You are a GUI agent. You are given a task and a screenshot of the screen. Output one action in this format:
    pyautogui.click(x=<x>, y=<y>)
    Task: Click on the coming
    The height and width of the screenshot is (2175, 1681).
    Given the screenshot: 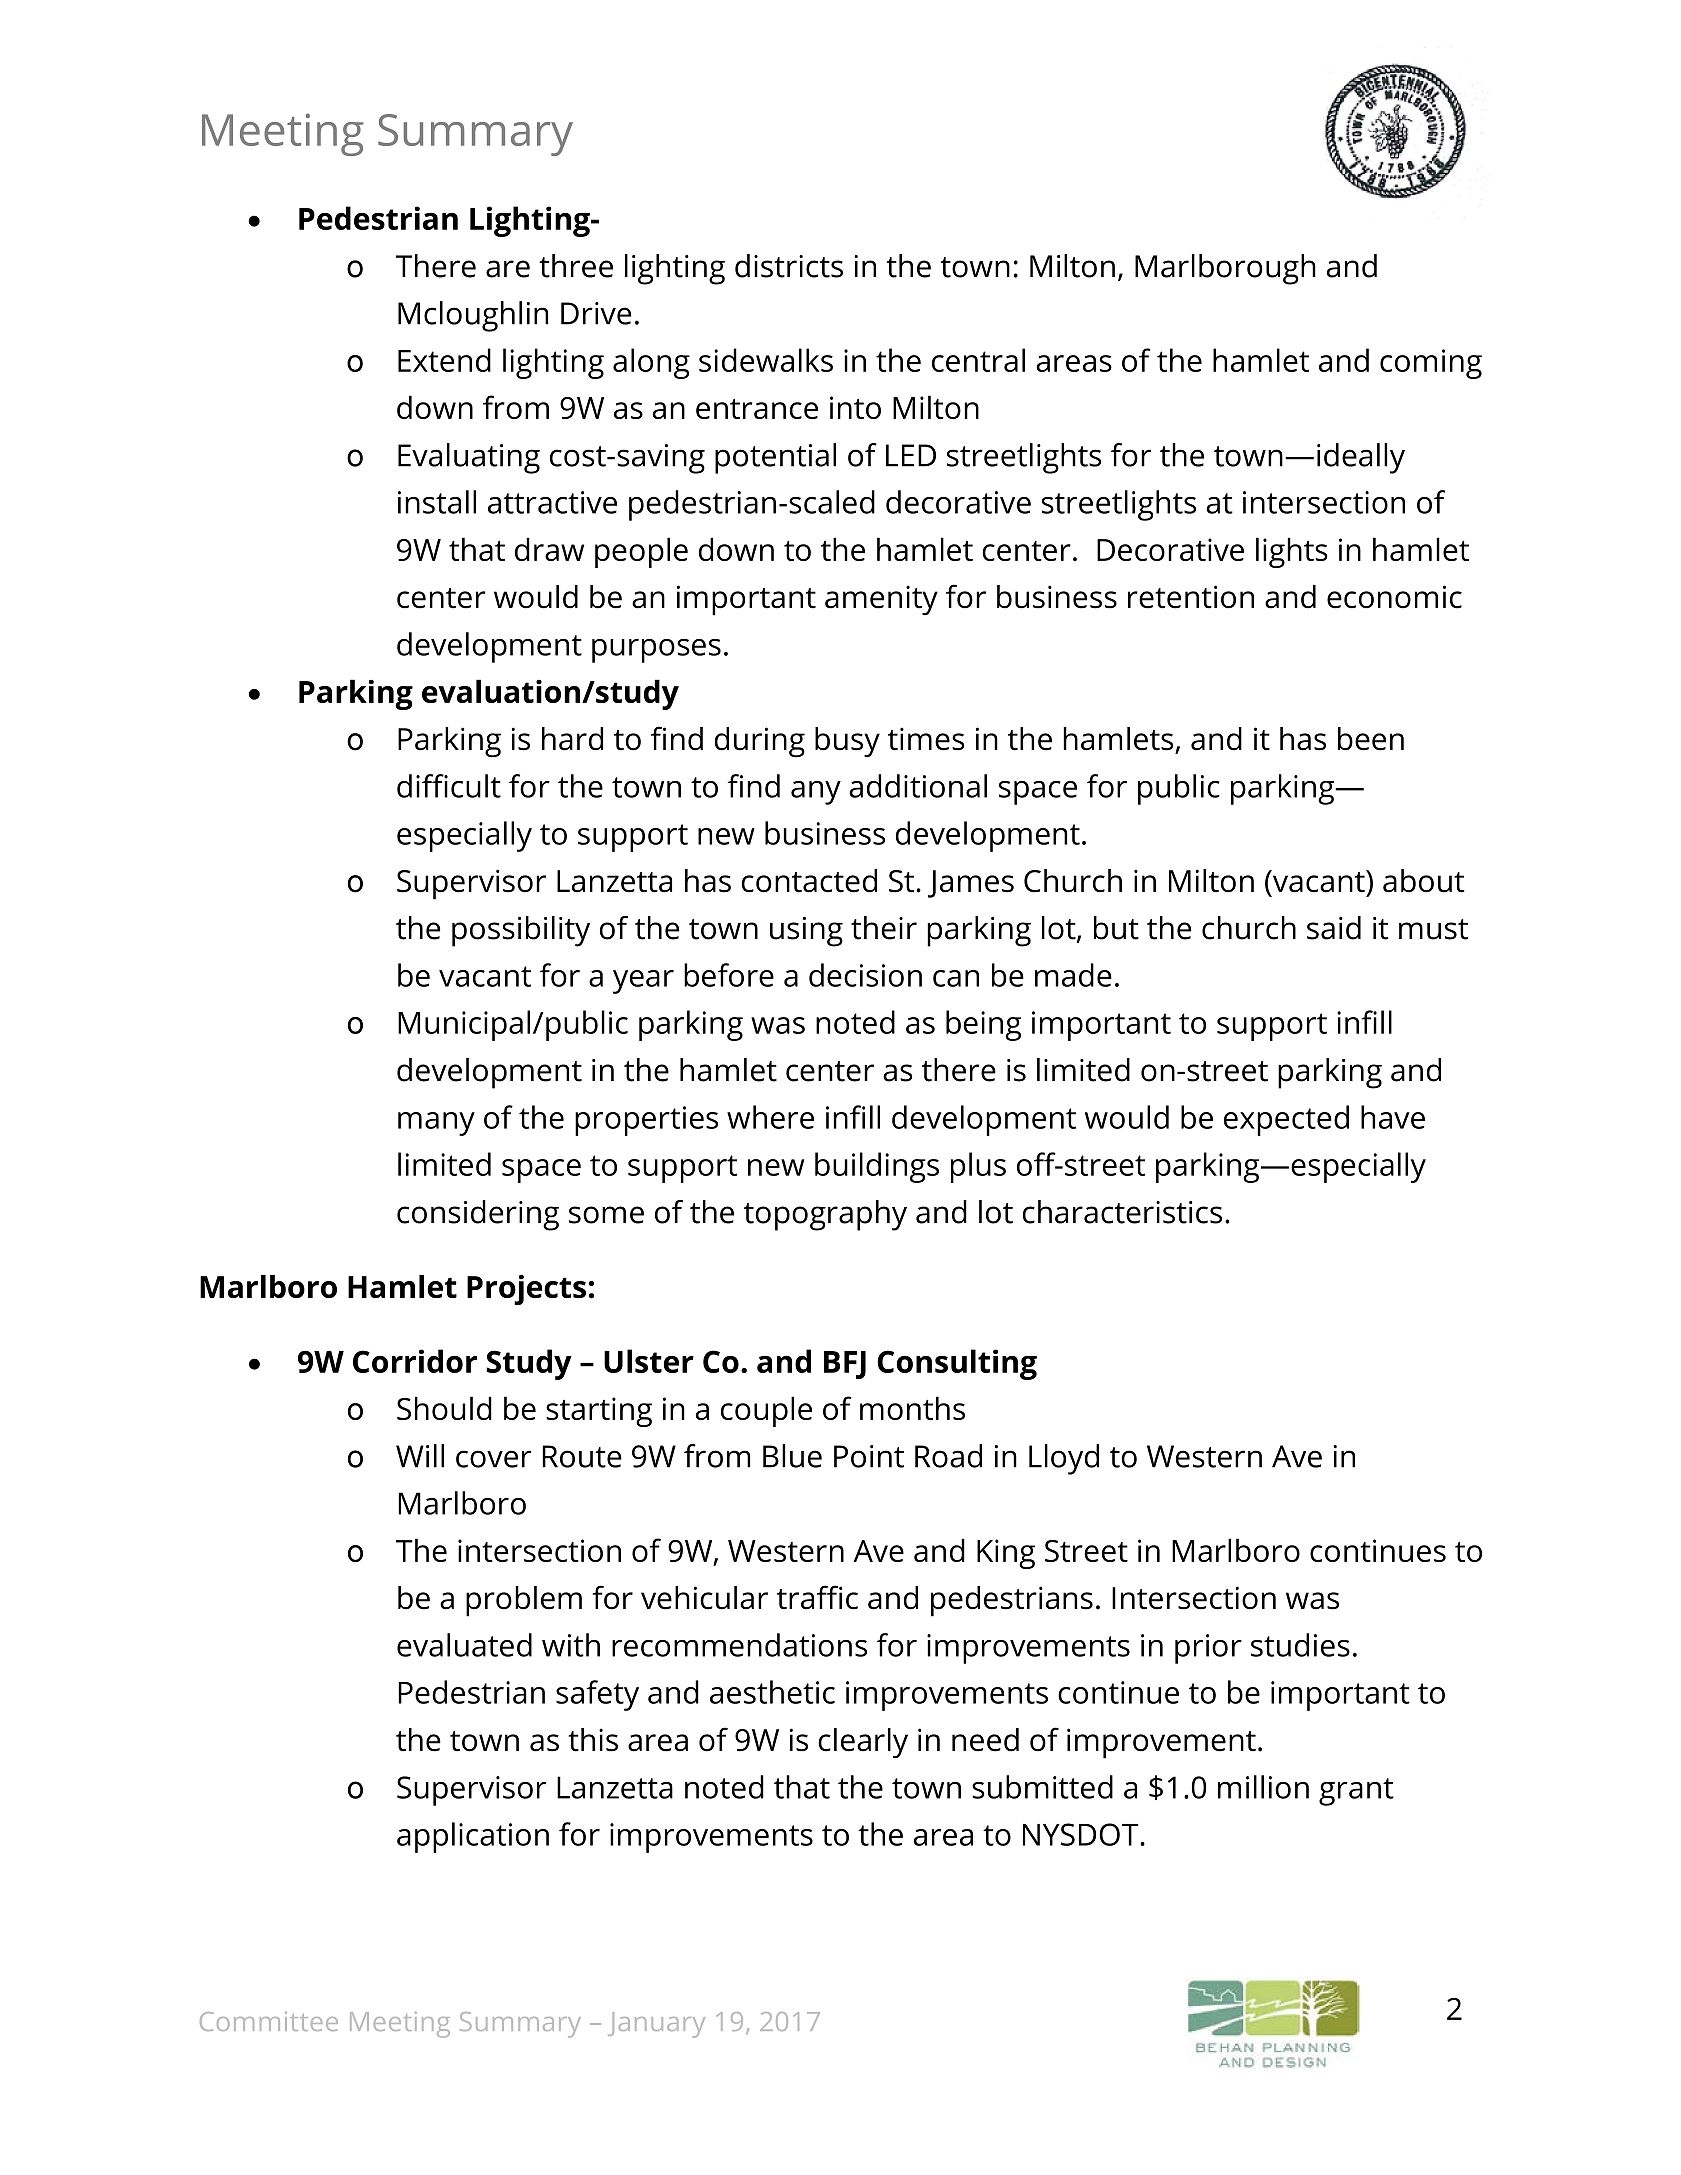 What is the action you would take?
    pyautogui.click(x=1431, y=364)
